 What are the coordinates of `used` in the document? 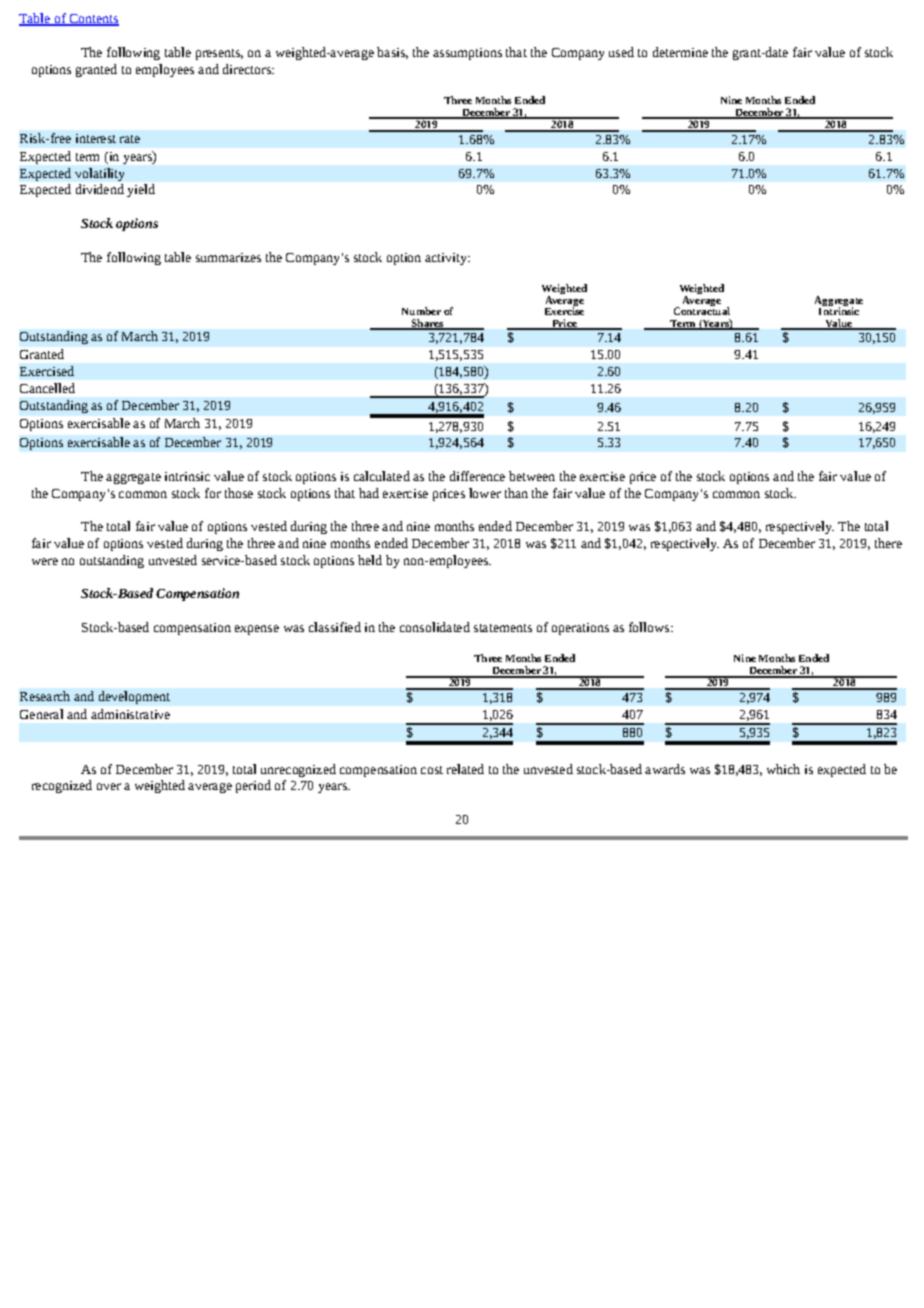 It's located at (621, 52).
